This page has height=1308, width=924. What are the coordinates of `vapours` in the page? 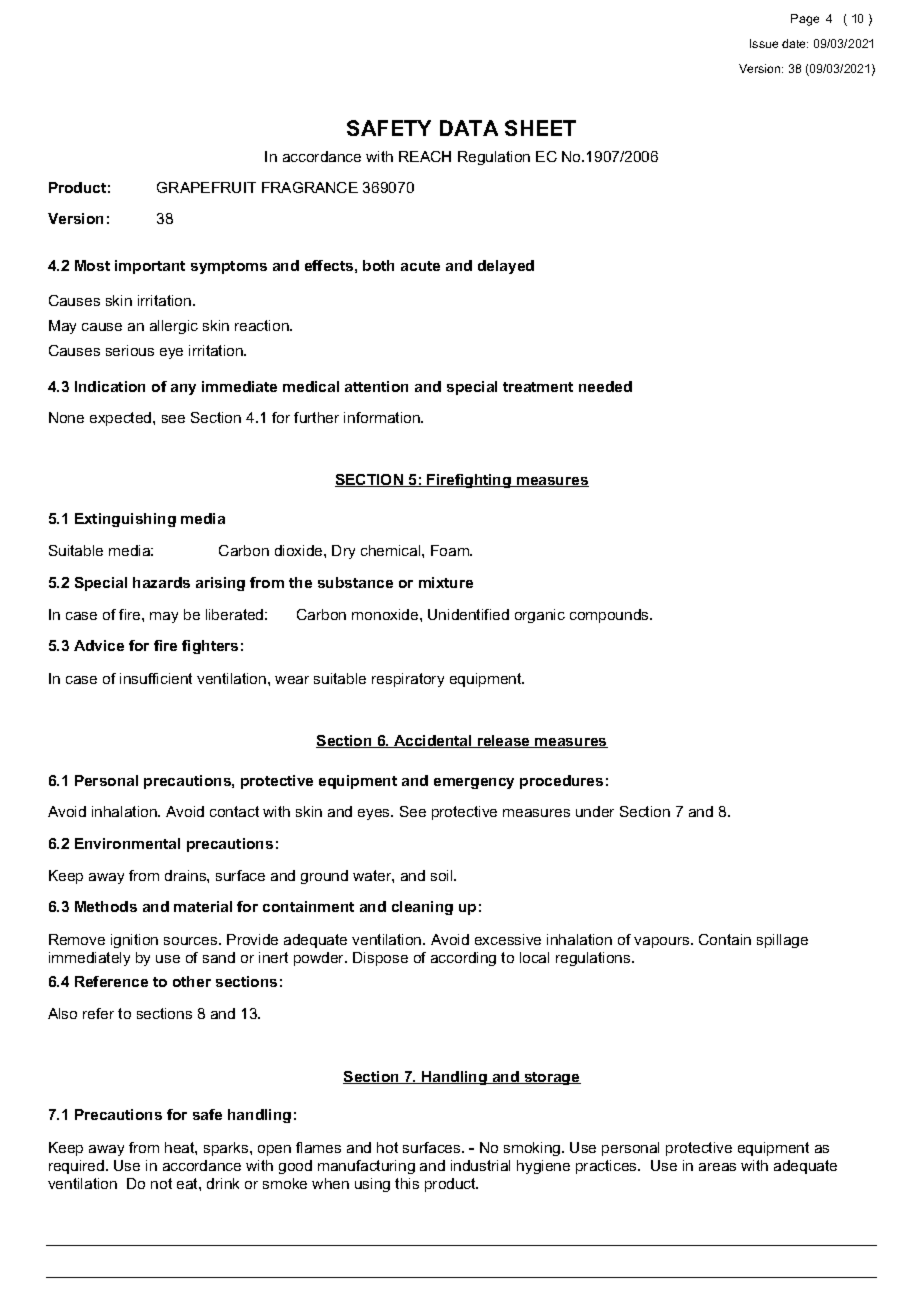 It's located at (663, 942).
